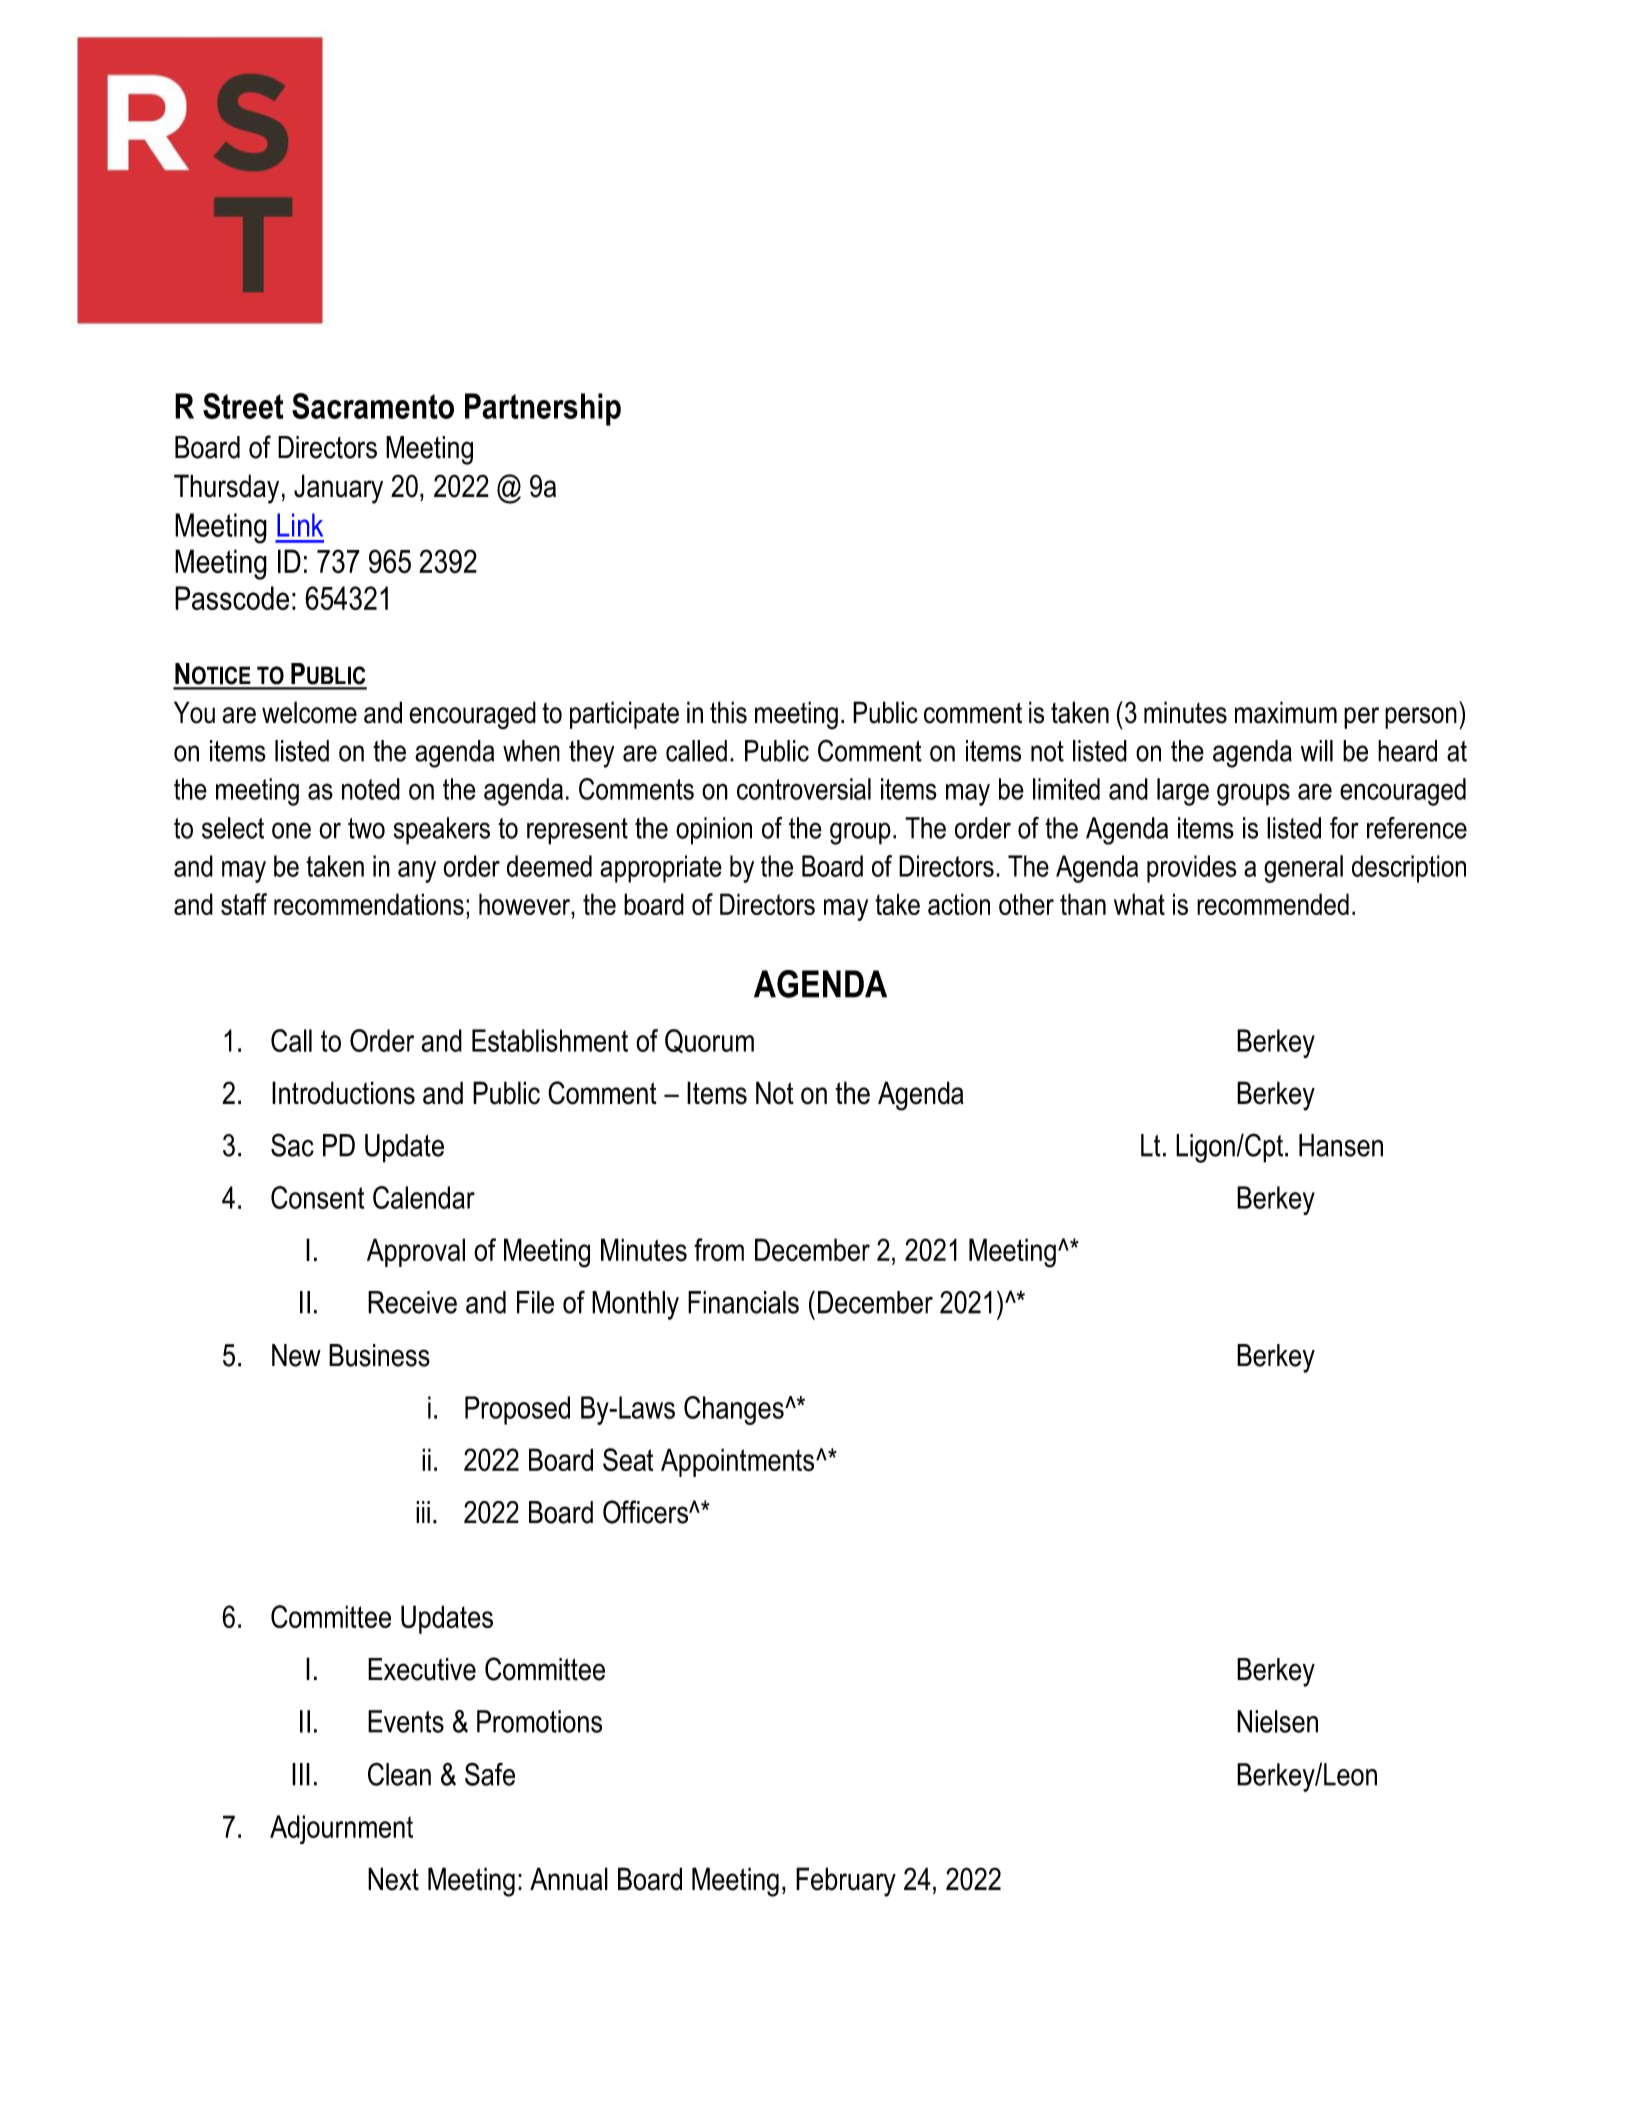 The height and width of the document is (2124, 1641). What do you see at coordinates (543, 409) in the document?
I see `Partnership` at bounding box center [543, 409].
